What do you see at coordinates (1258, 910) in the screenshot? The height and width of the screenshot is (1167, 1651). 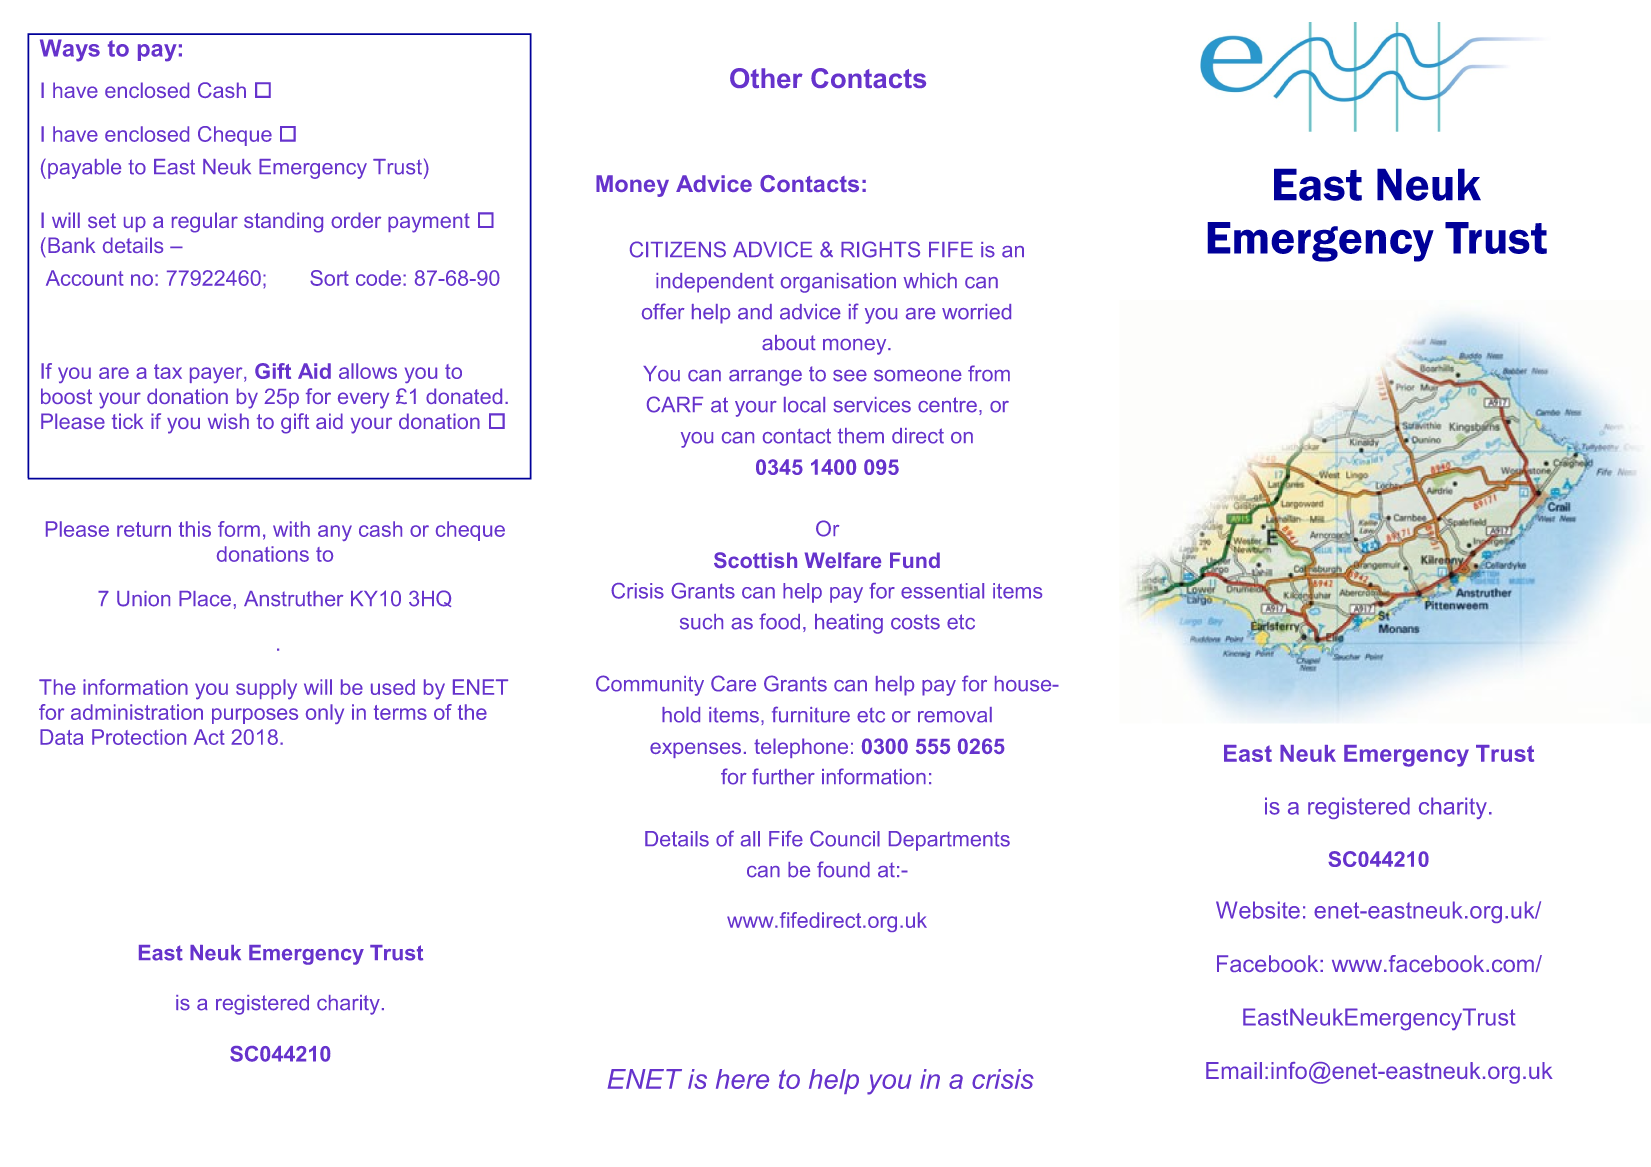 I see `Website` at bounding box center [1258, 910].
